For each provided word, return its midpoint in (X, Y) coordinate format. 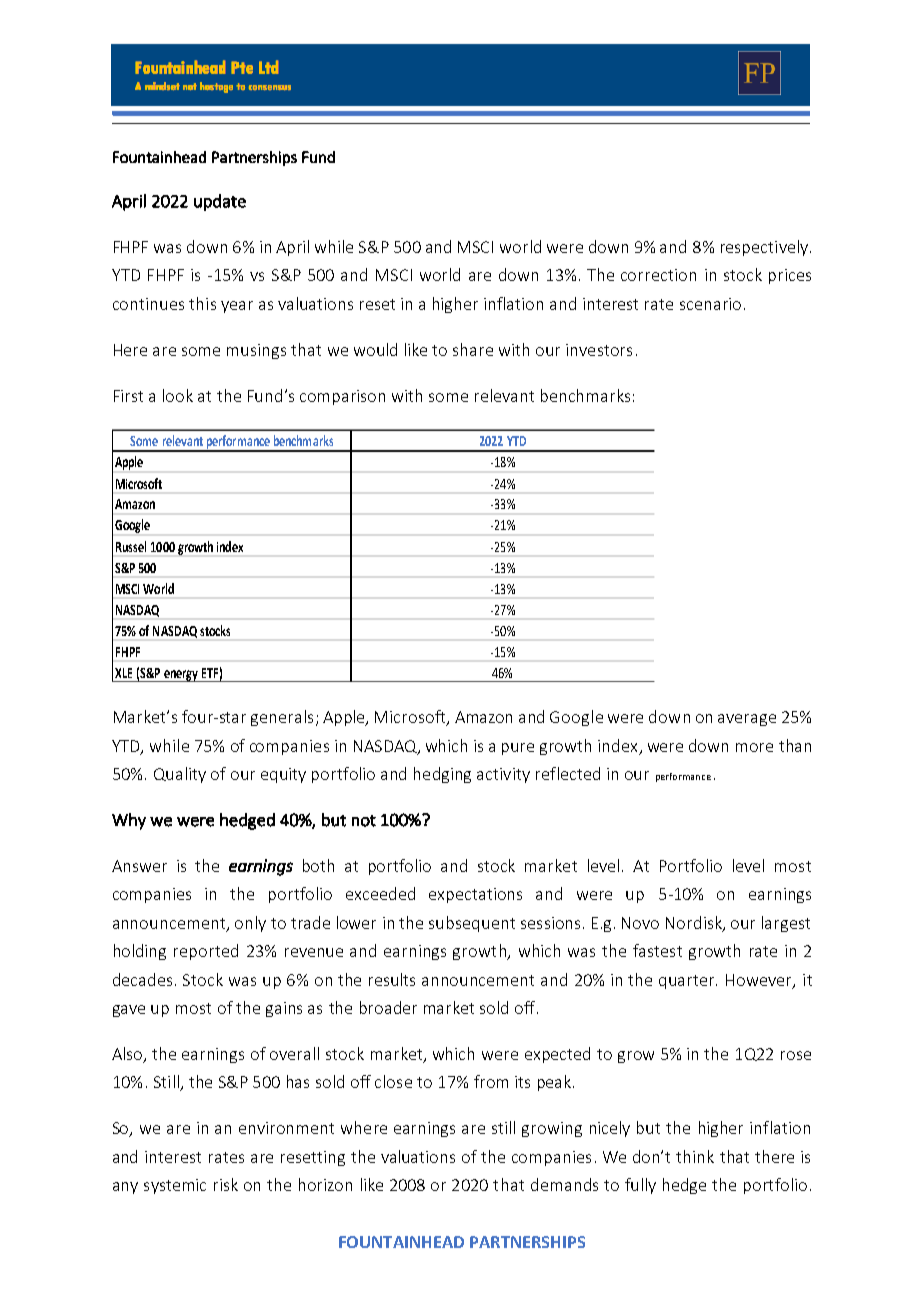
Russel (131, 546)
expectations (475, 895)
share (473, 349)
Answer (139, 866)
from (491, 1081)
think (695, 1156)
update (220, 202)
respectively (764, 248)
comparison (342, 397)
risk (226, 1184)
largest (786, 924)
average (747, 720)
